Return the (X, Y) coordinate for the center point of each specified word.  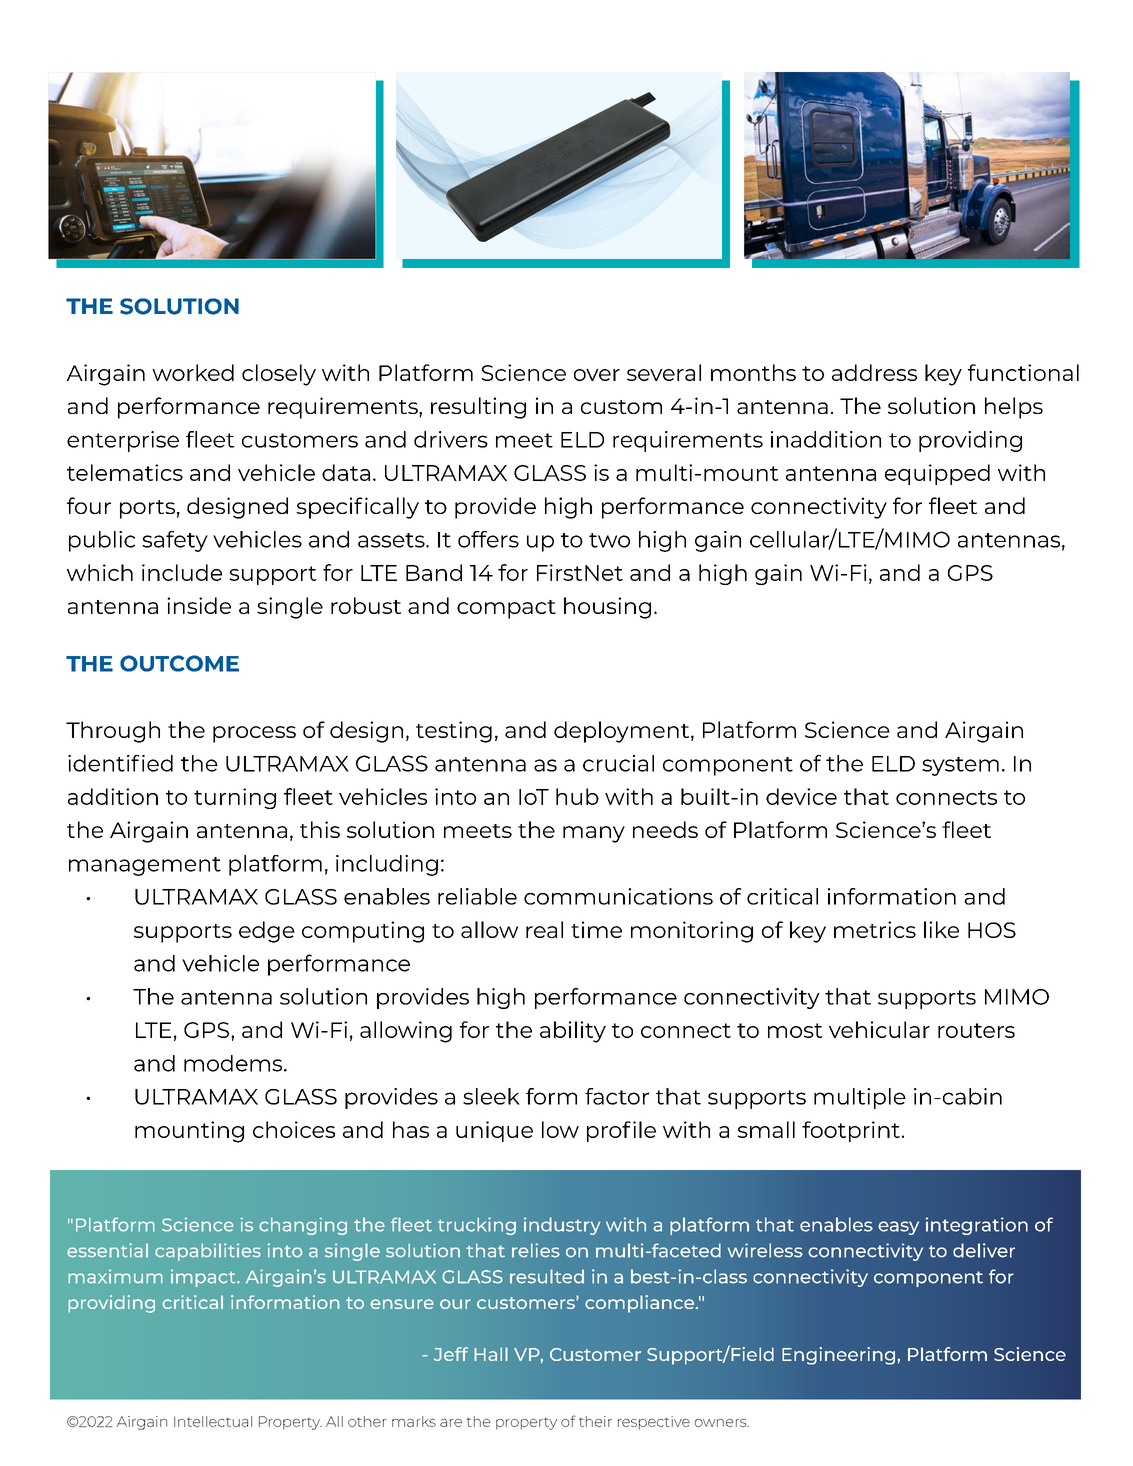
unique (494, 1131)
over (597, 375)
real (544, 929)
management (145, 866)
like (941, 929)
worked (193, 372)
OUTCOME (179, 663)
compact (506, 609)
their (595, 1421)
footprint (851, 1131)
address (874, 372)
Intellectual (213, 1421)
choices (294, 1129)
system (960, 766)
